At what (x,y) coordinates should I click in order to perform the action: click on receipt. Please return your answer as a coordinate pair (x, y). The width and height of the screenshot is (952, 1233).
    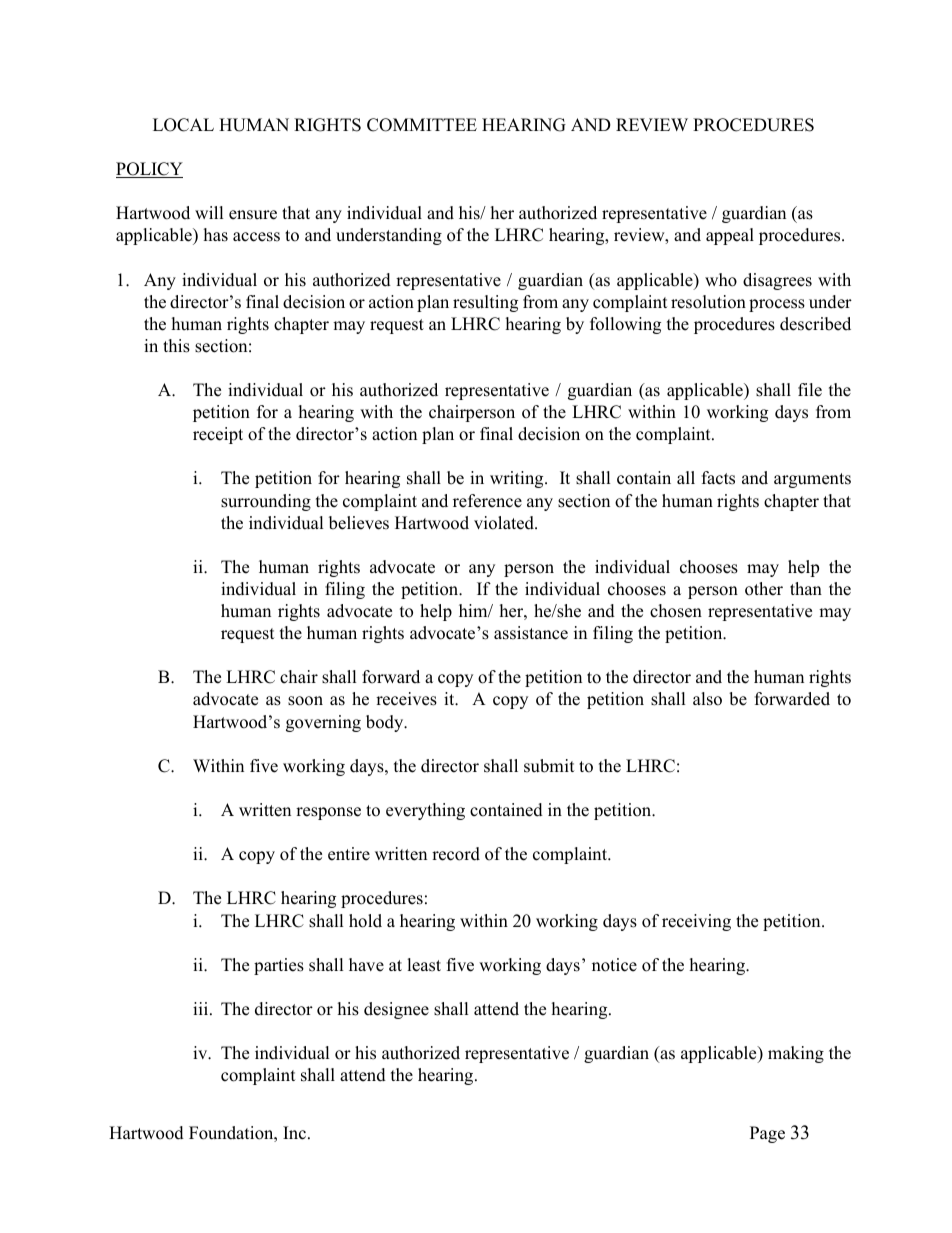
    Looking at the image, I should click on (218, 435).
